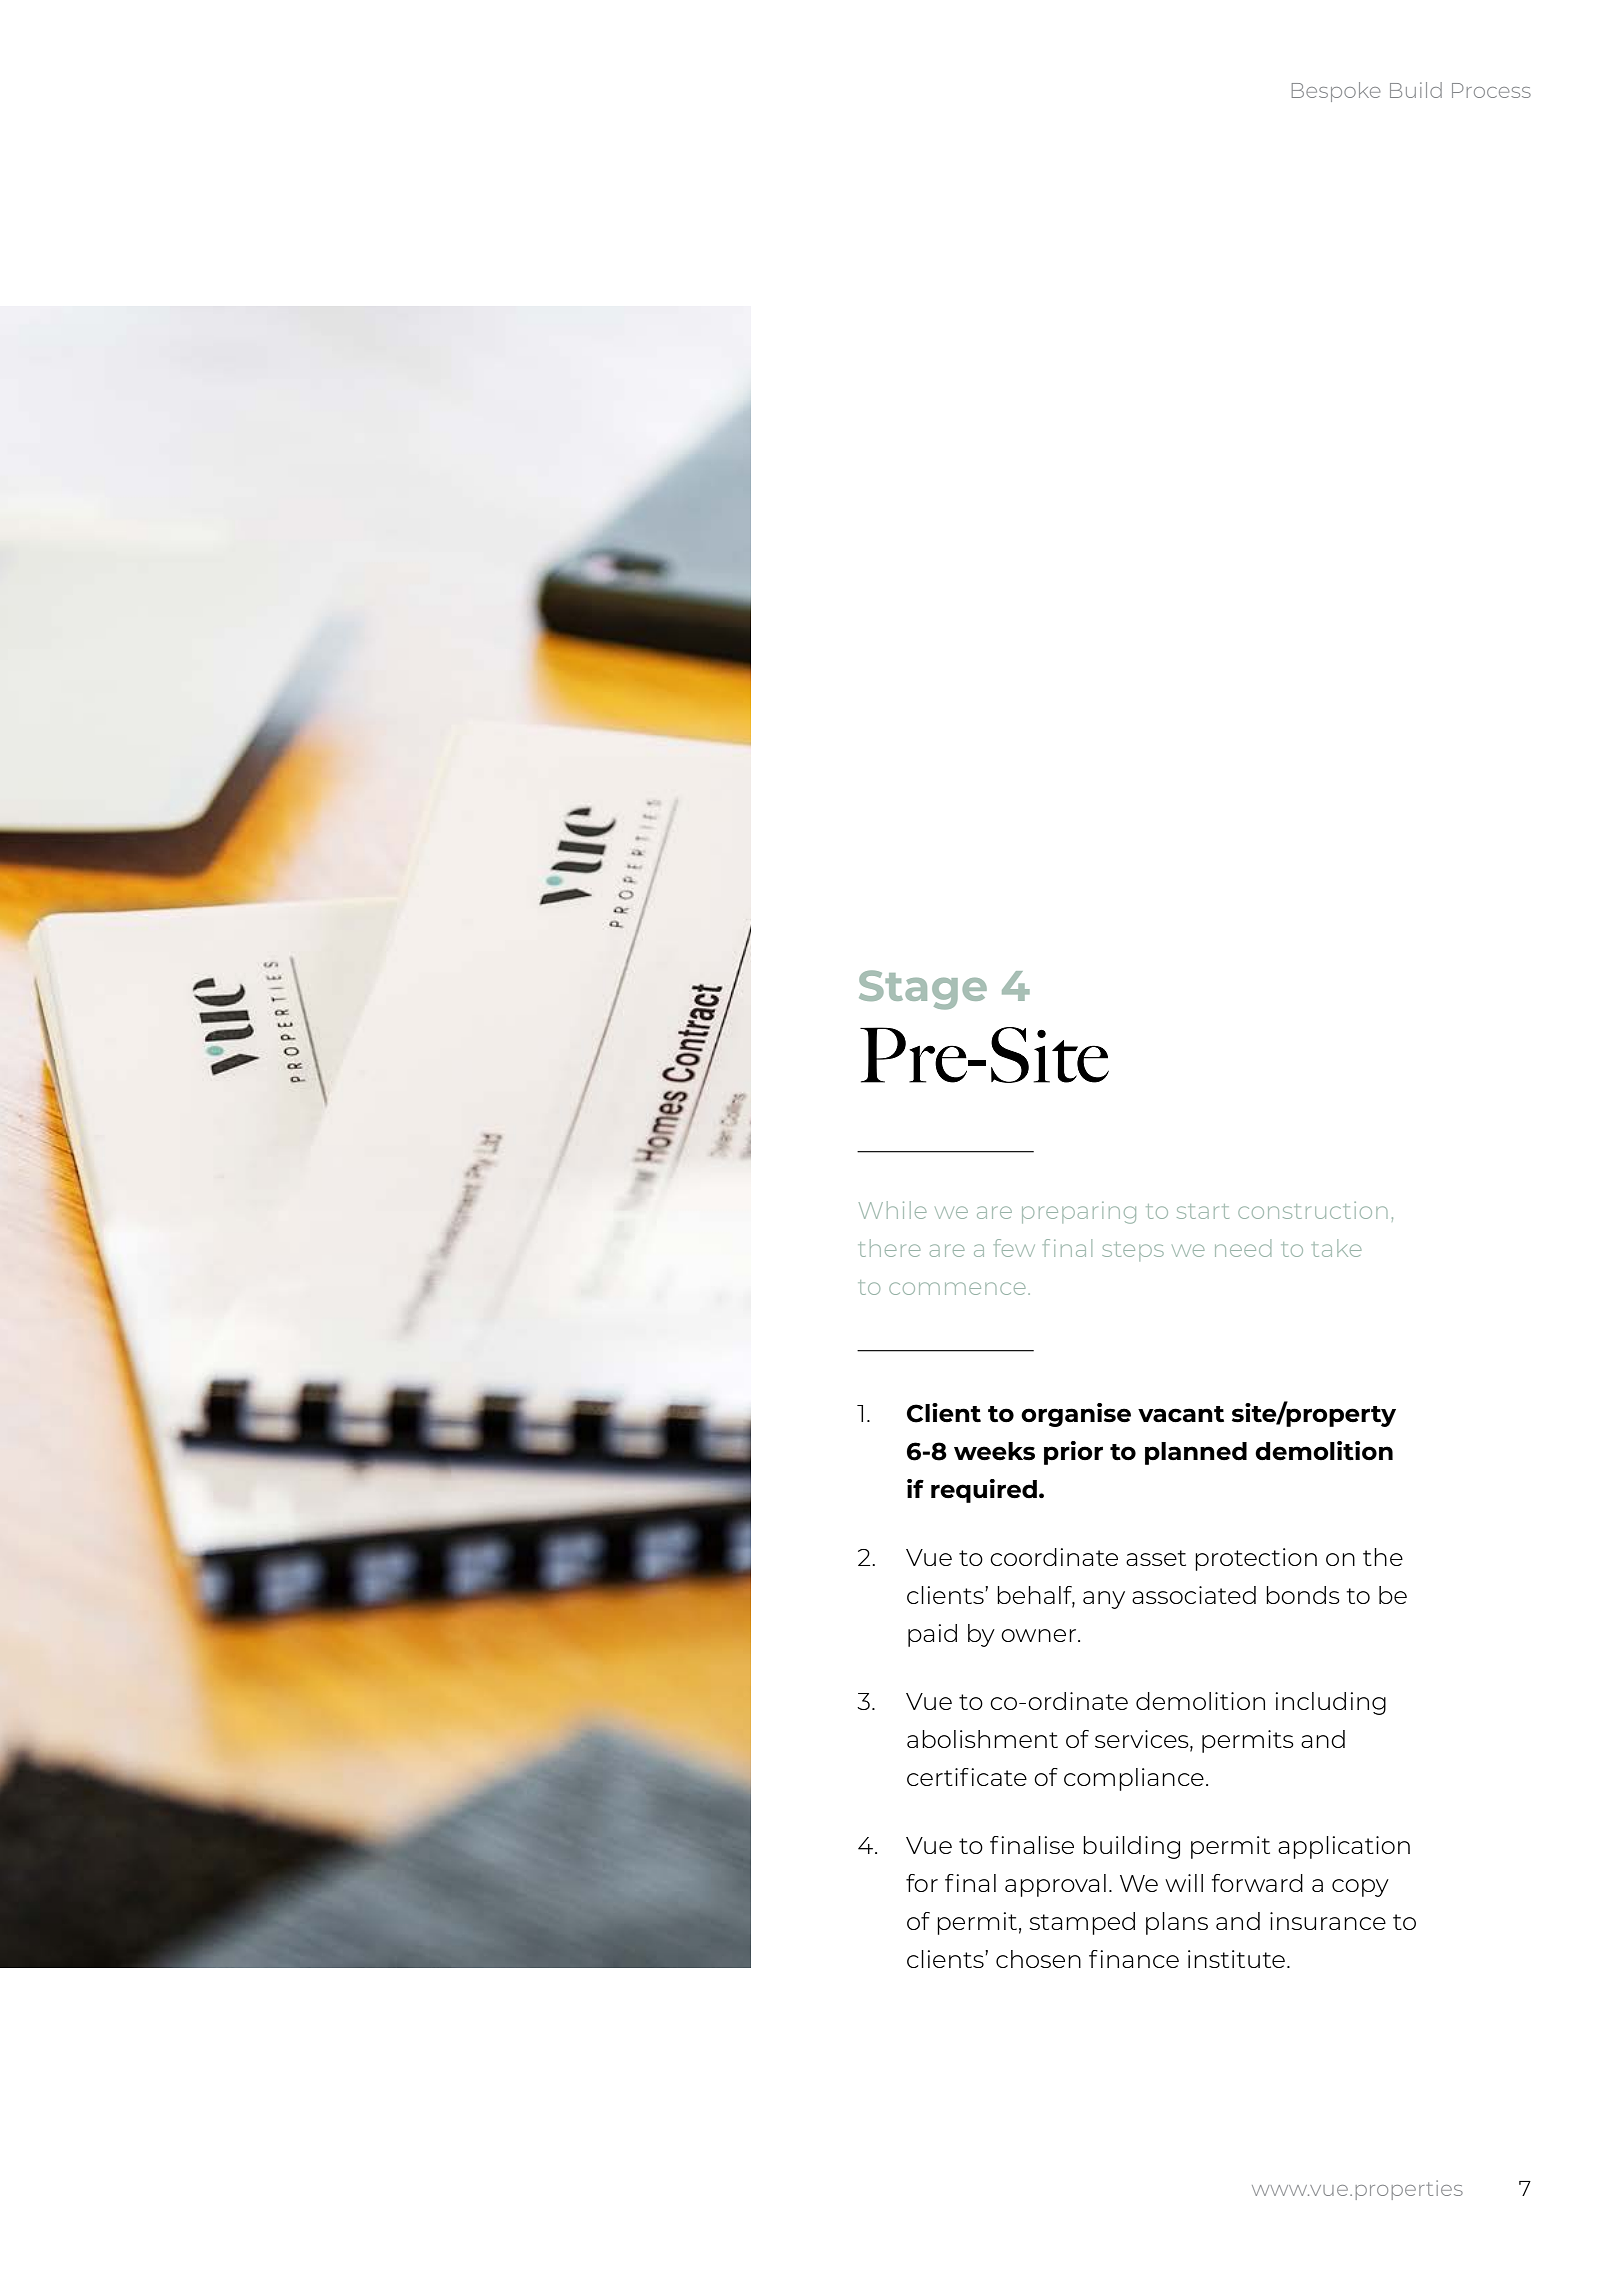 Image resolution: width=1608 pixels, height=2274 pixels. What do you see at coordinates (1243, 1248) in the screenshot?
I see `need` at bounding box center [1243, 1248].
